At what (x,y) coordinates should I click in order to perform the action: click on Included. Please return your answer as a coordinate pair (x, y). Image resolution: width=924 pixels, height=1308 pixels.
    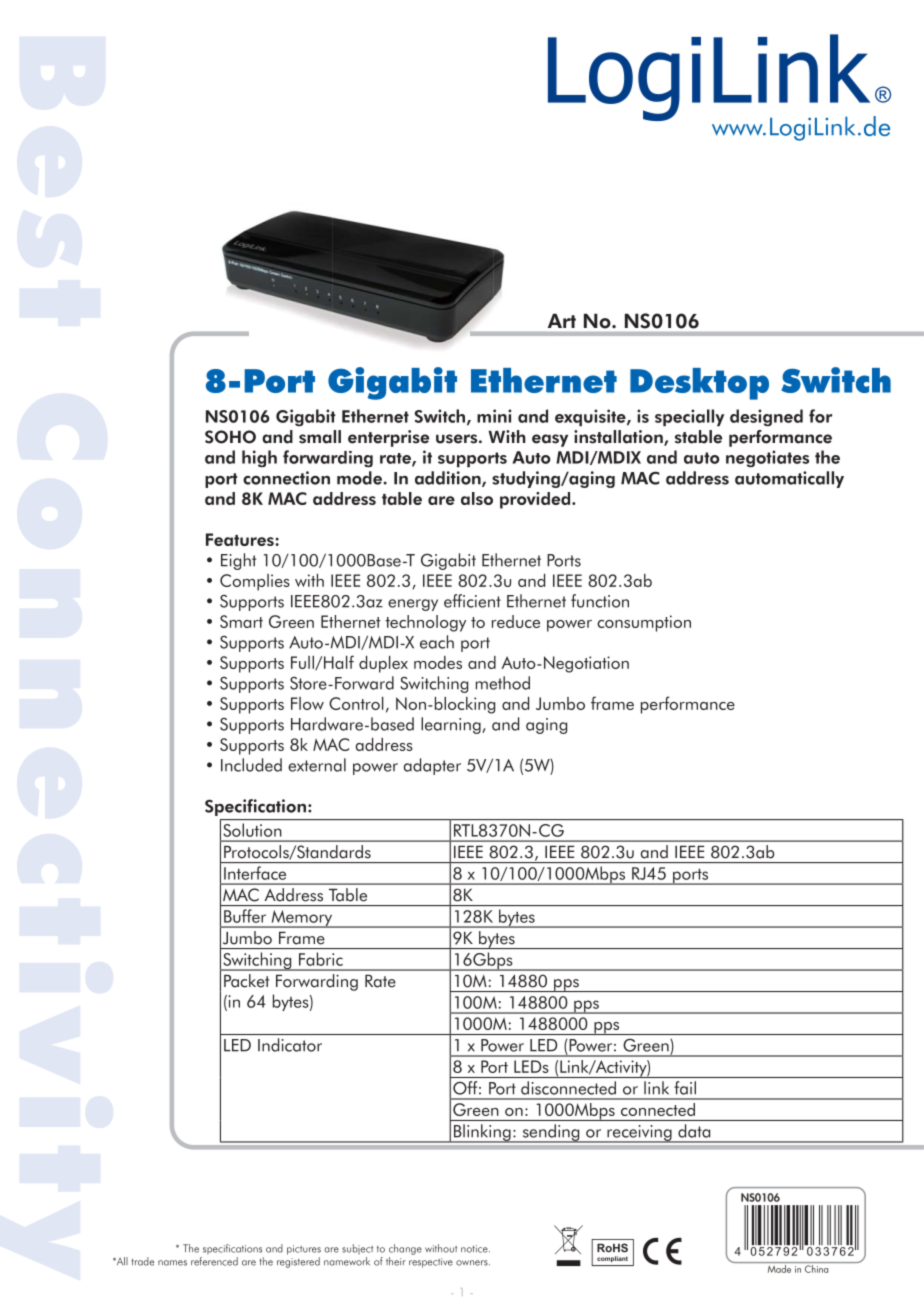
    Looking at the image, I should click on (251, 765).
